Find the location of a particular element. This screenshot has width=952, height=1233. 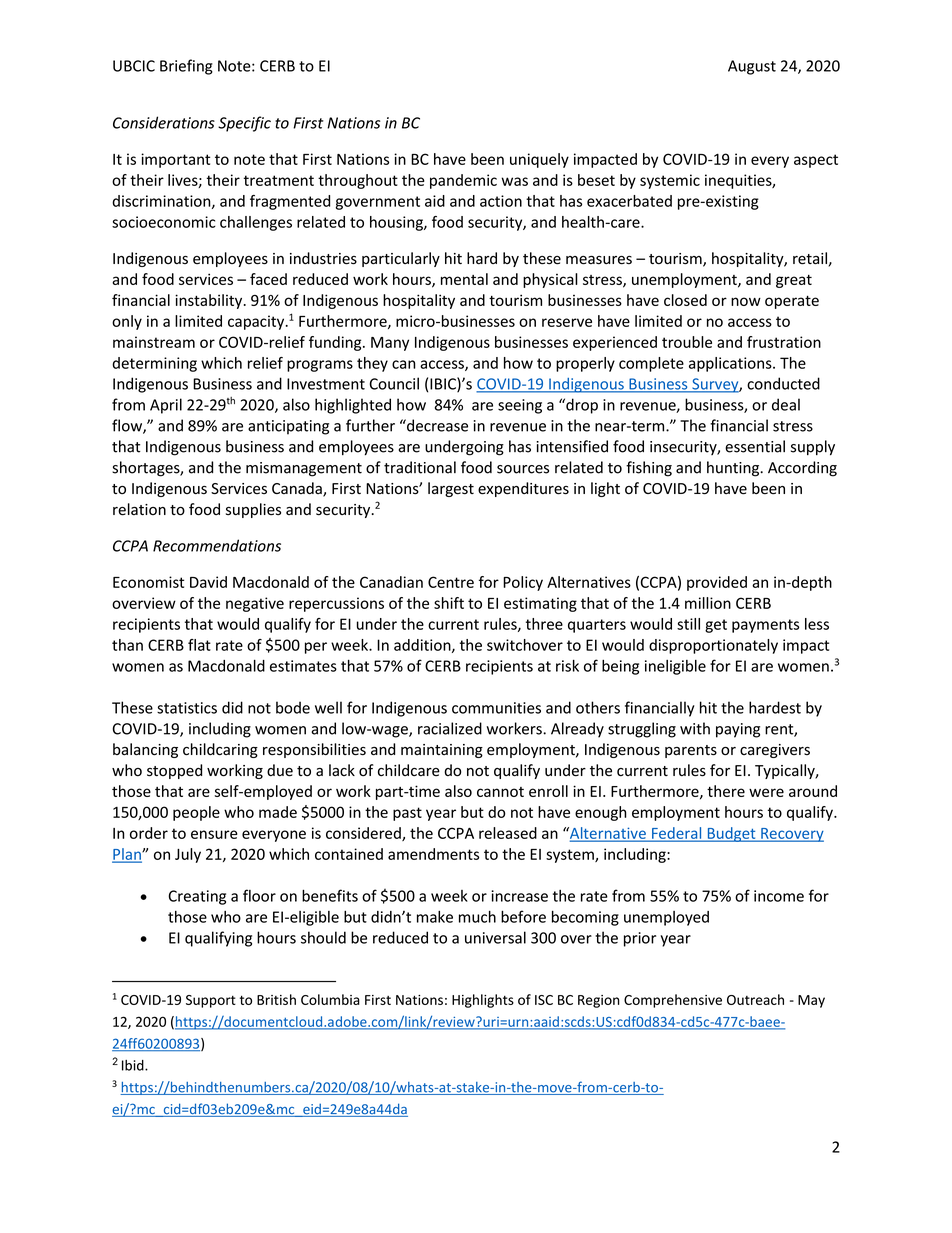

David is located at coordinates (208, 582).
